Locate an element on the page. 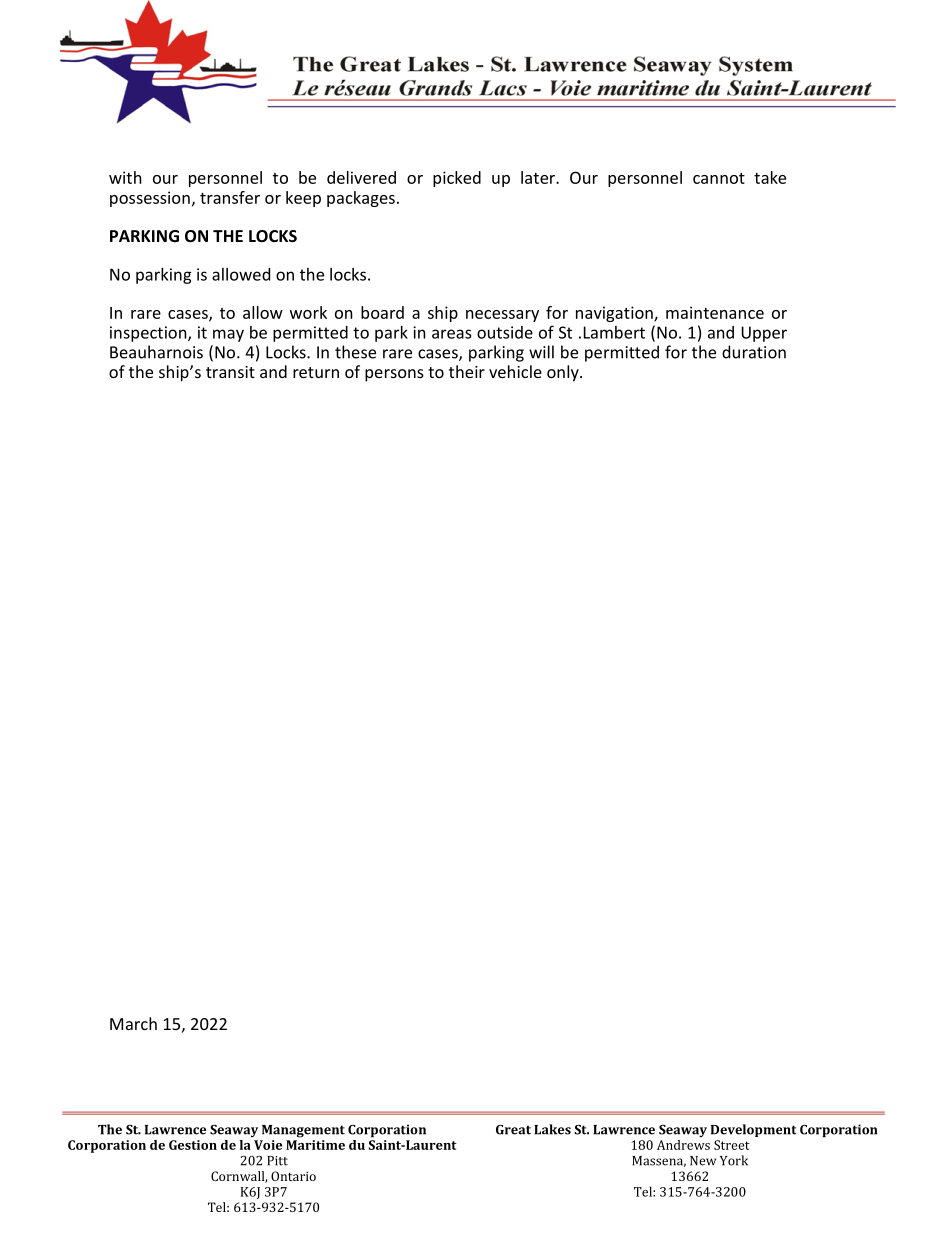 This image has width=952, height=1233. Development is located at coordinates (754, 1130).
